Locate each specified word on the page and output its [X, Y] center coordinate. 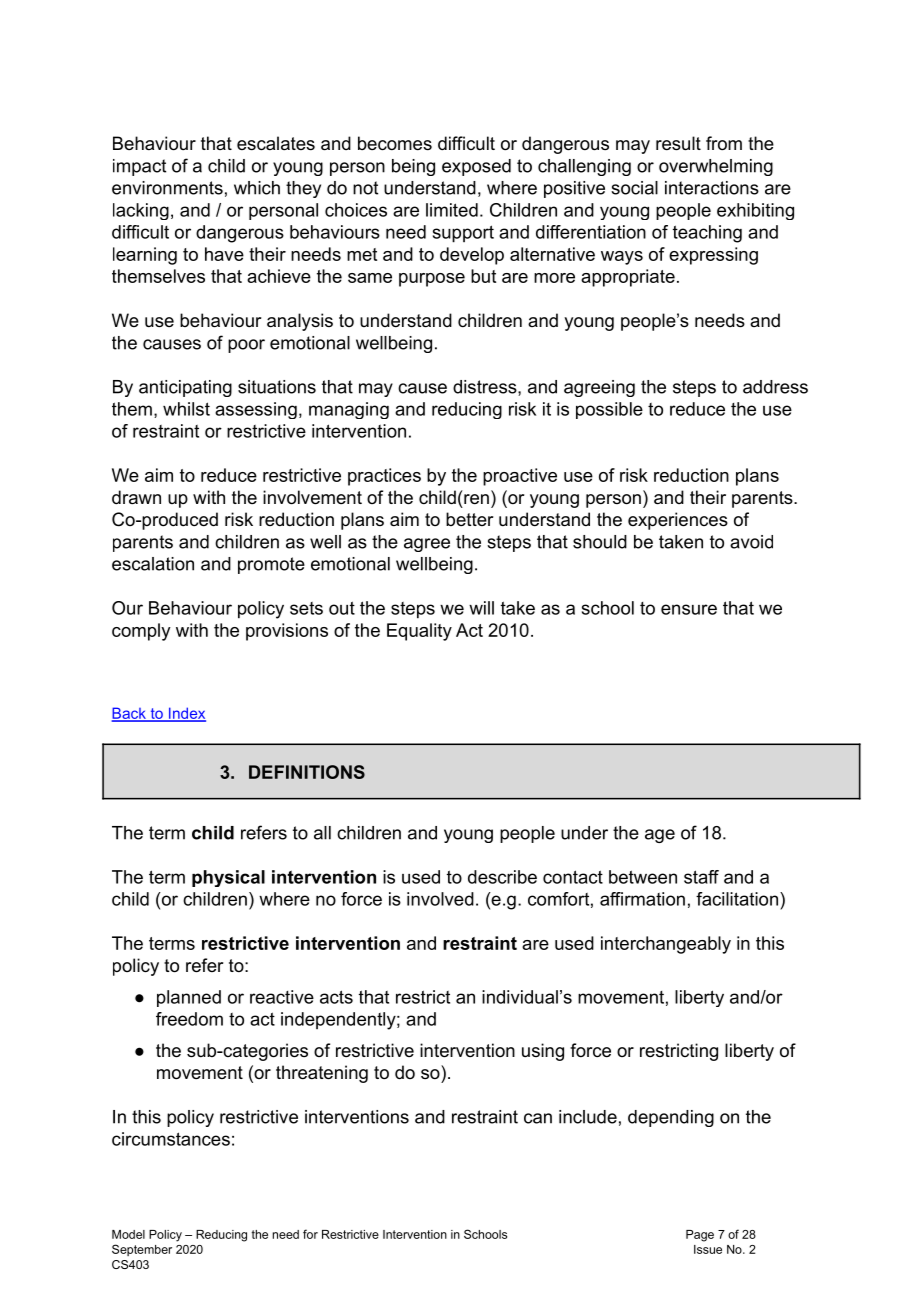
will [481, 608]
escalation [153, 564]
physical [228, 878]
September [142, 1250]
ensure [689, 609]
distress [485, 387]
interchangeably [666, 945]
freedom [189, 1019]
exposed [476, 167]
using [543, 1052]
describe [502, 877]
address [775, 387]
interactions [712, 188]
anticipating [185, 388]
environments [167, 188]
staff [701, 877]
